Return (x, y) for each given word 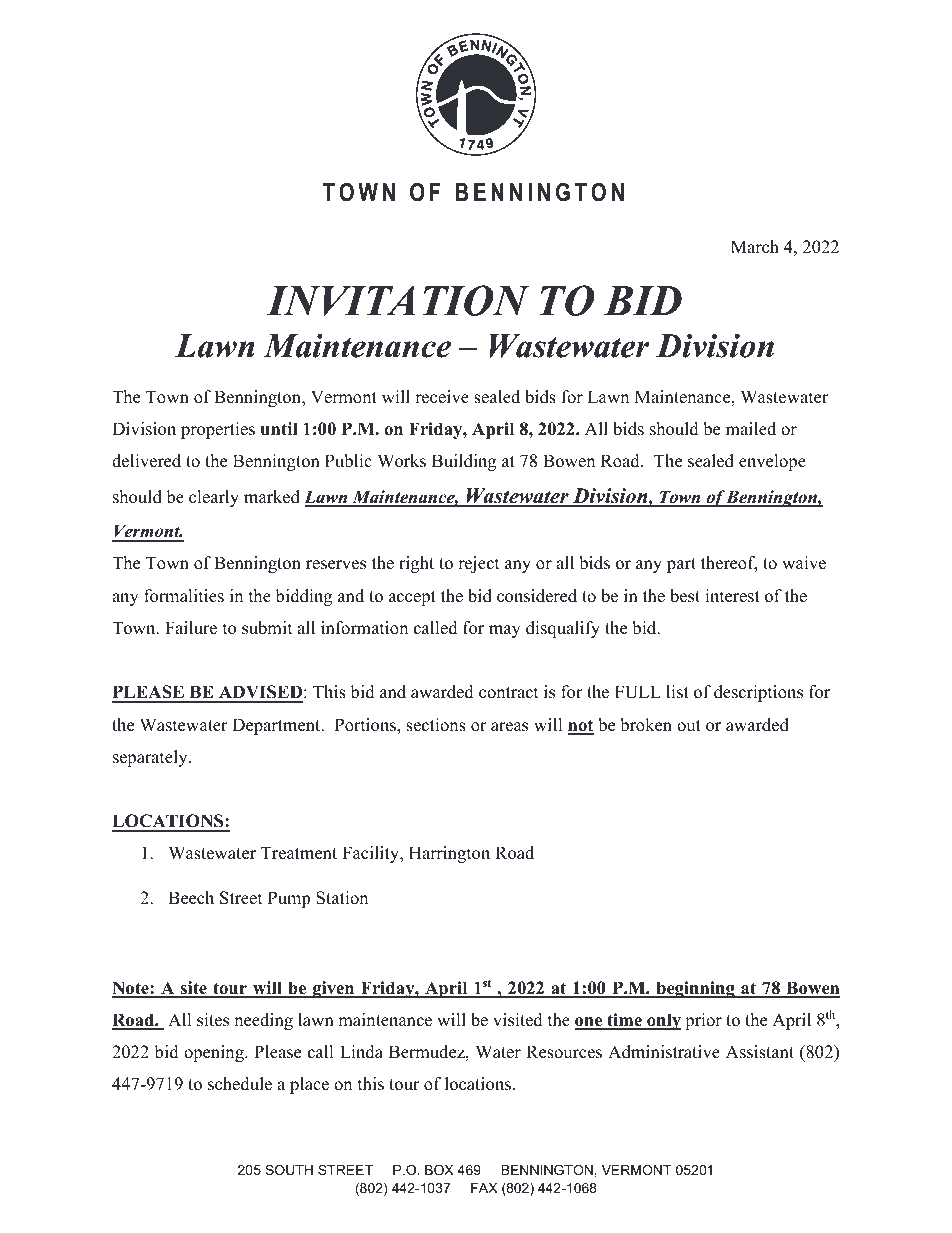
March (755, 247)
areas (509, 727)
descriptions (758, 693)
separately (151, 758)
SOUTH (289, 1170)
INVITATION (397, 300)
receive (442, 397)
